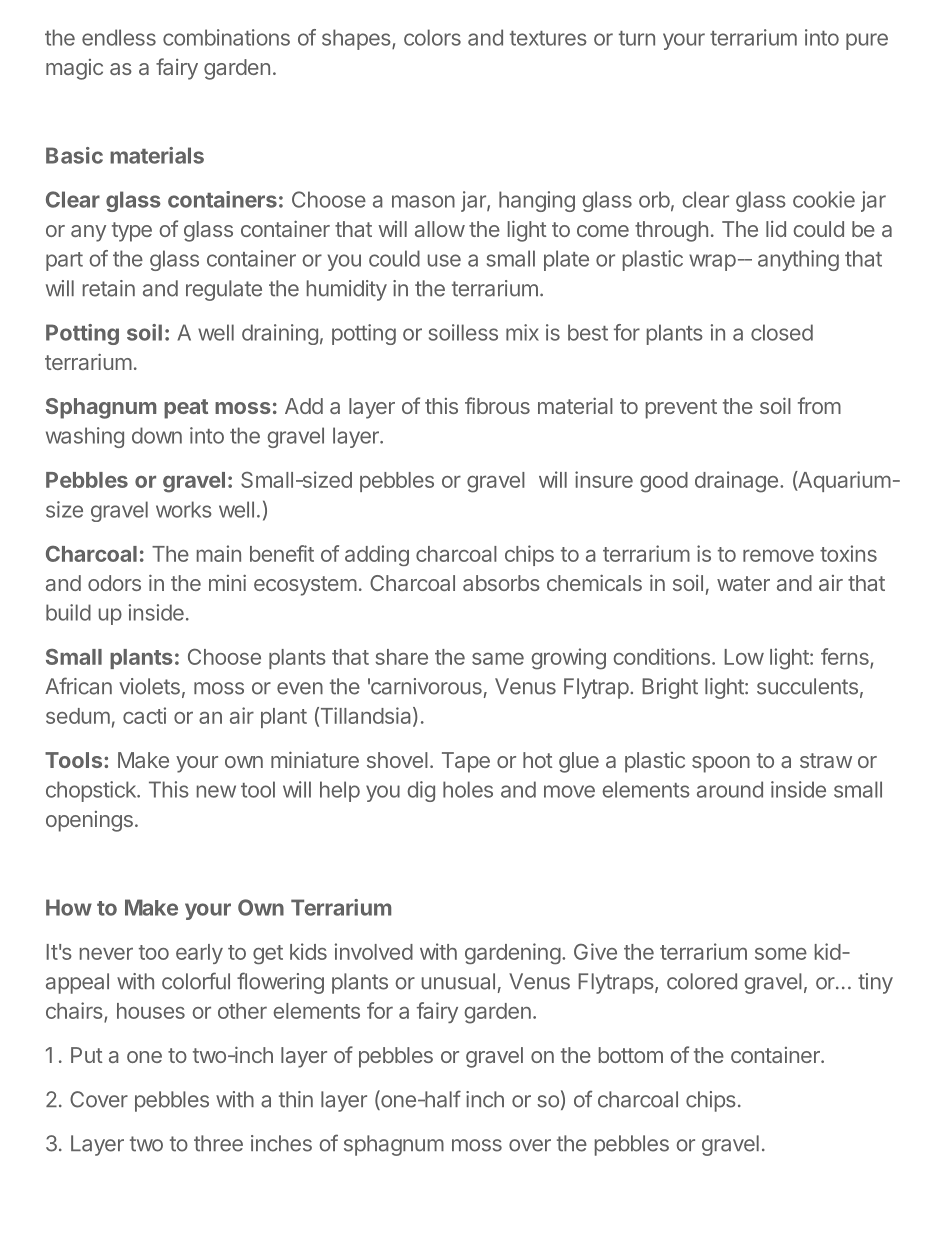 This screenshot has width=952, height=1233. What do you see at coordinates (186, 409) in the screenshot?
I see `peat` at bounding box center [186, 409].
